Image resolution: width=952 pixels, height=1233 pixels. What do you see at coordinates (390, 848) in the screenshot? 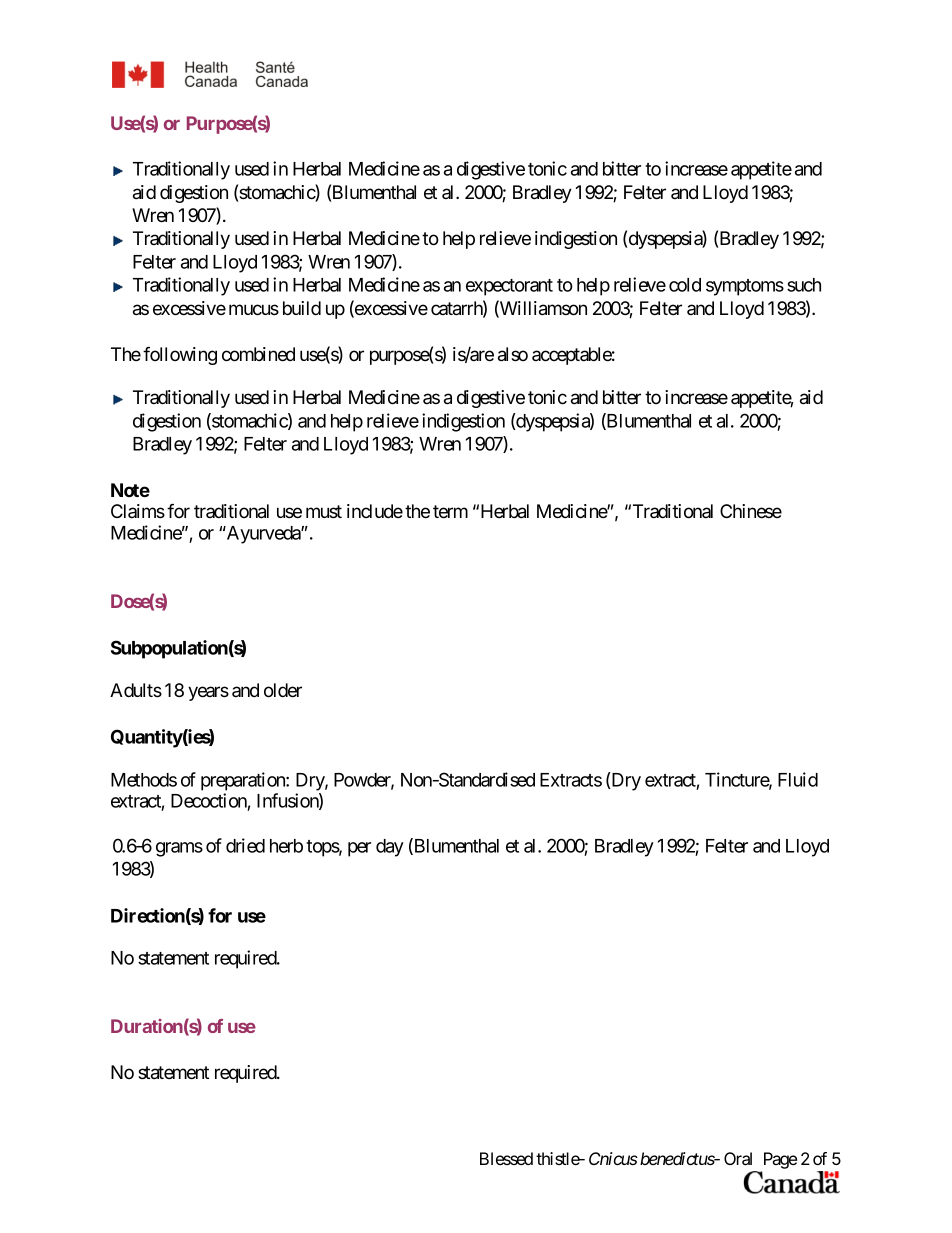
I see `day` at bounding box center [390, 848].
